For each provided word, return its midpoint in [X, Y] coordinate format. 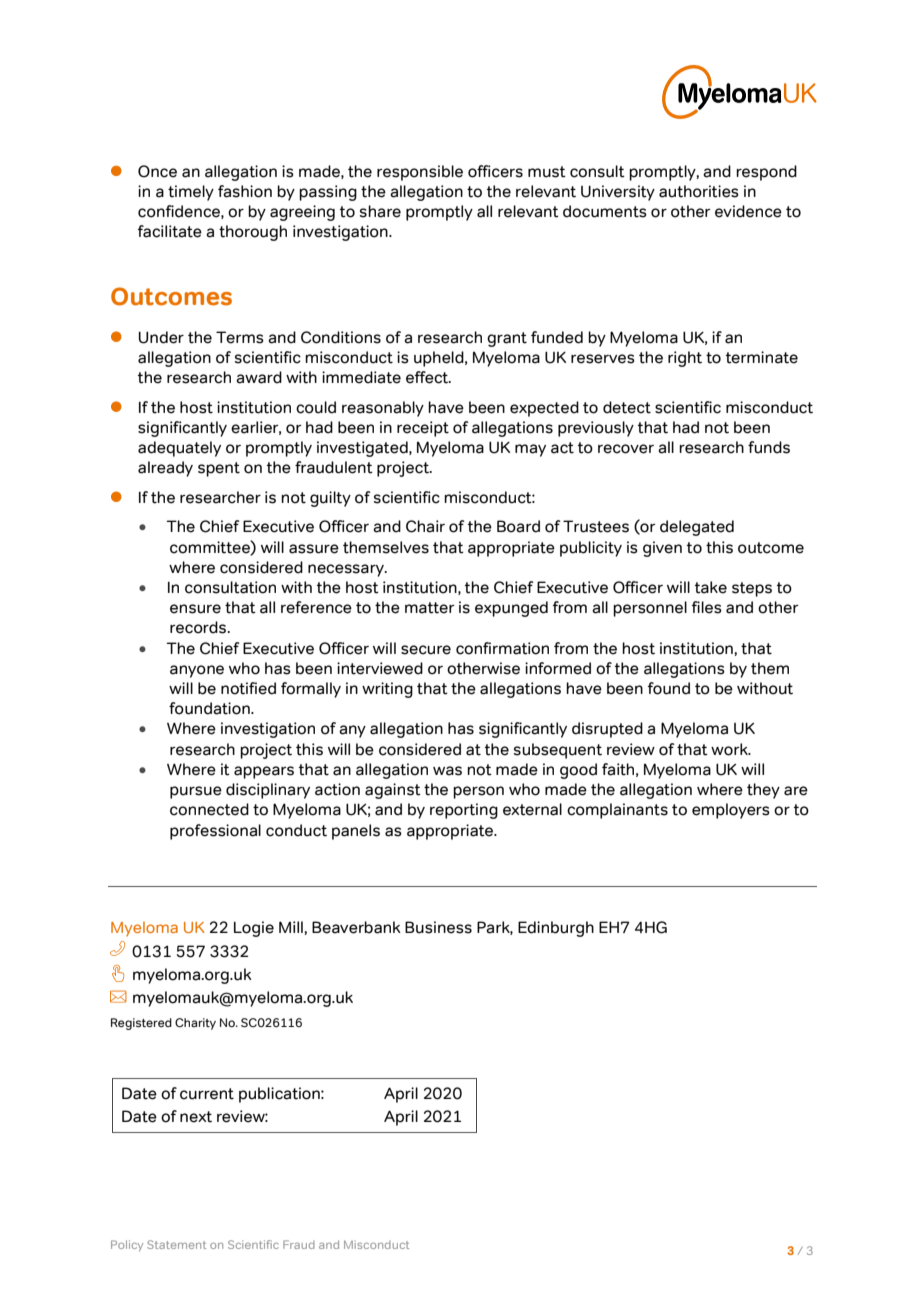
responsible [420, 173]
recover [626, 449]
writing [387, 690]
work [730, 749]
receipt [423, 429]
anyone [197, 671]
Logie [254, 929]
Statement [176, 1244]
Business [438, 927]
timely [191, 193]
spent [219, 469]
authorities [699, 191]
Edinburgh [556, 929]
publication [280, 1095]
